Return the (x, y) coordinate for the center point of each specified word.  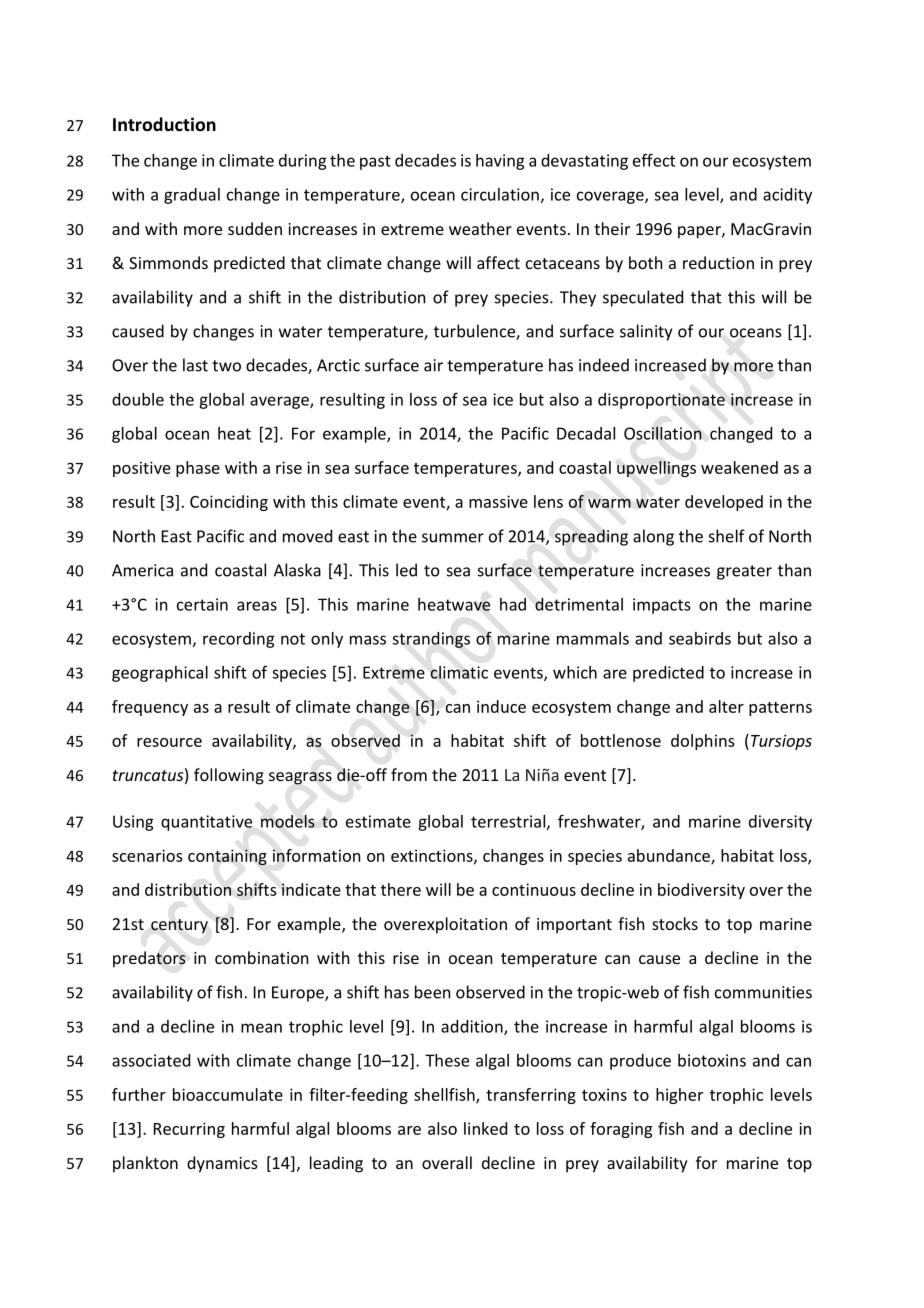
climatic (459, 672)
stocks (675, 923)
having (500, 162)
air (433, 365)
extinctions (433, 856)
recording (238, 640)
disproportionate (661, 401)
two (226, 366)
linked (485, 1128)
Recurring (189, 1130)
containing (227, 857)
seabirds (700, 638)
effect (654, 160)
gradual (192, 196)
